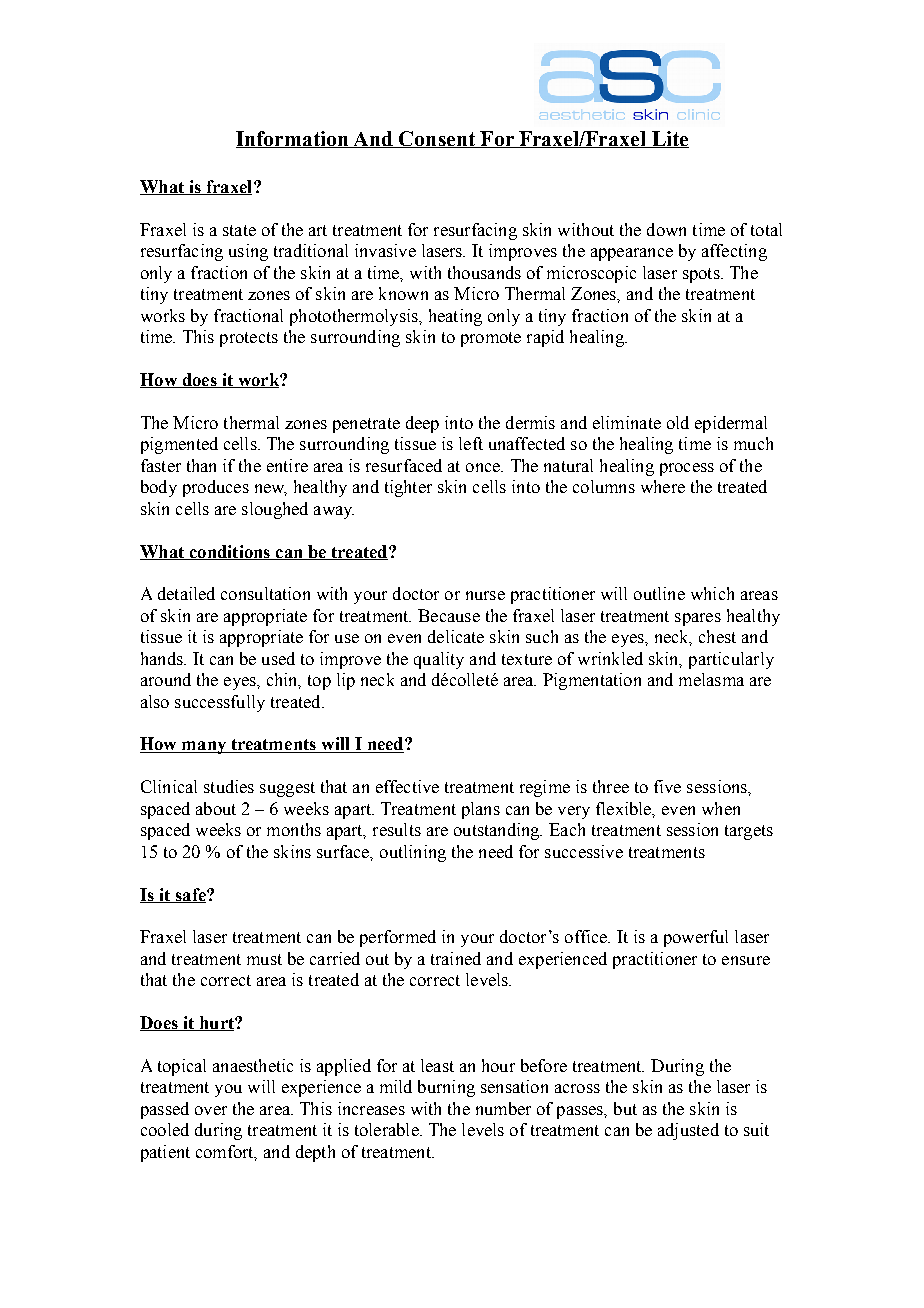  What do you see at coordinates (211, 1110) in the screenshot?
I see `over` at bounding box center [211, 1110].
